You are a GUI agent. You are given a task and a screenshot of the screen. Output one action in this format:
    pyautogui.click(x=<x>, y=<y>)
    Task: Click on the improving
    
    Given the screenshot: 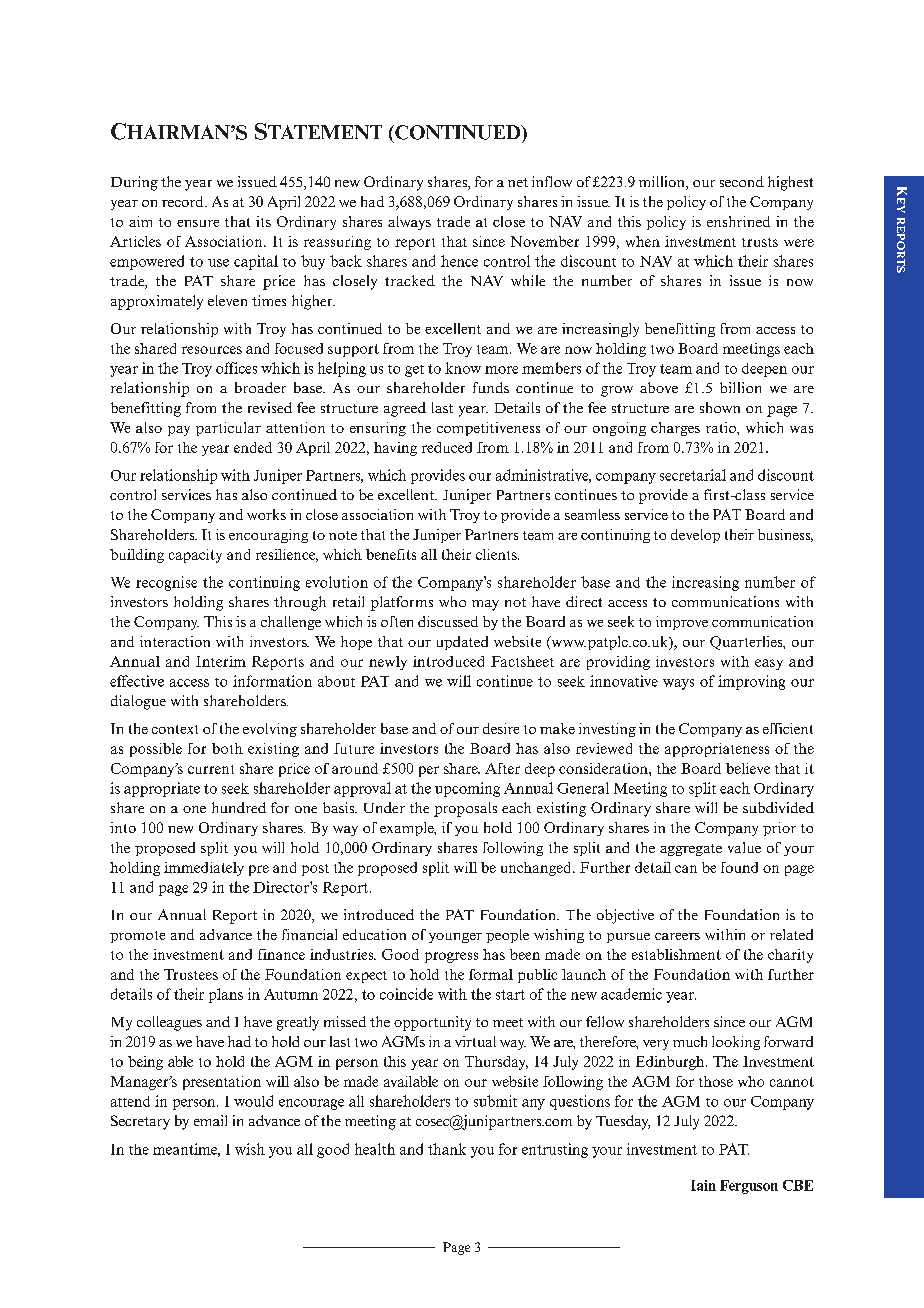 What is the action you would take?
    pyautogui.click(x=751, y=682)
